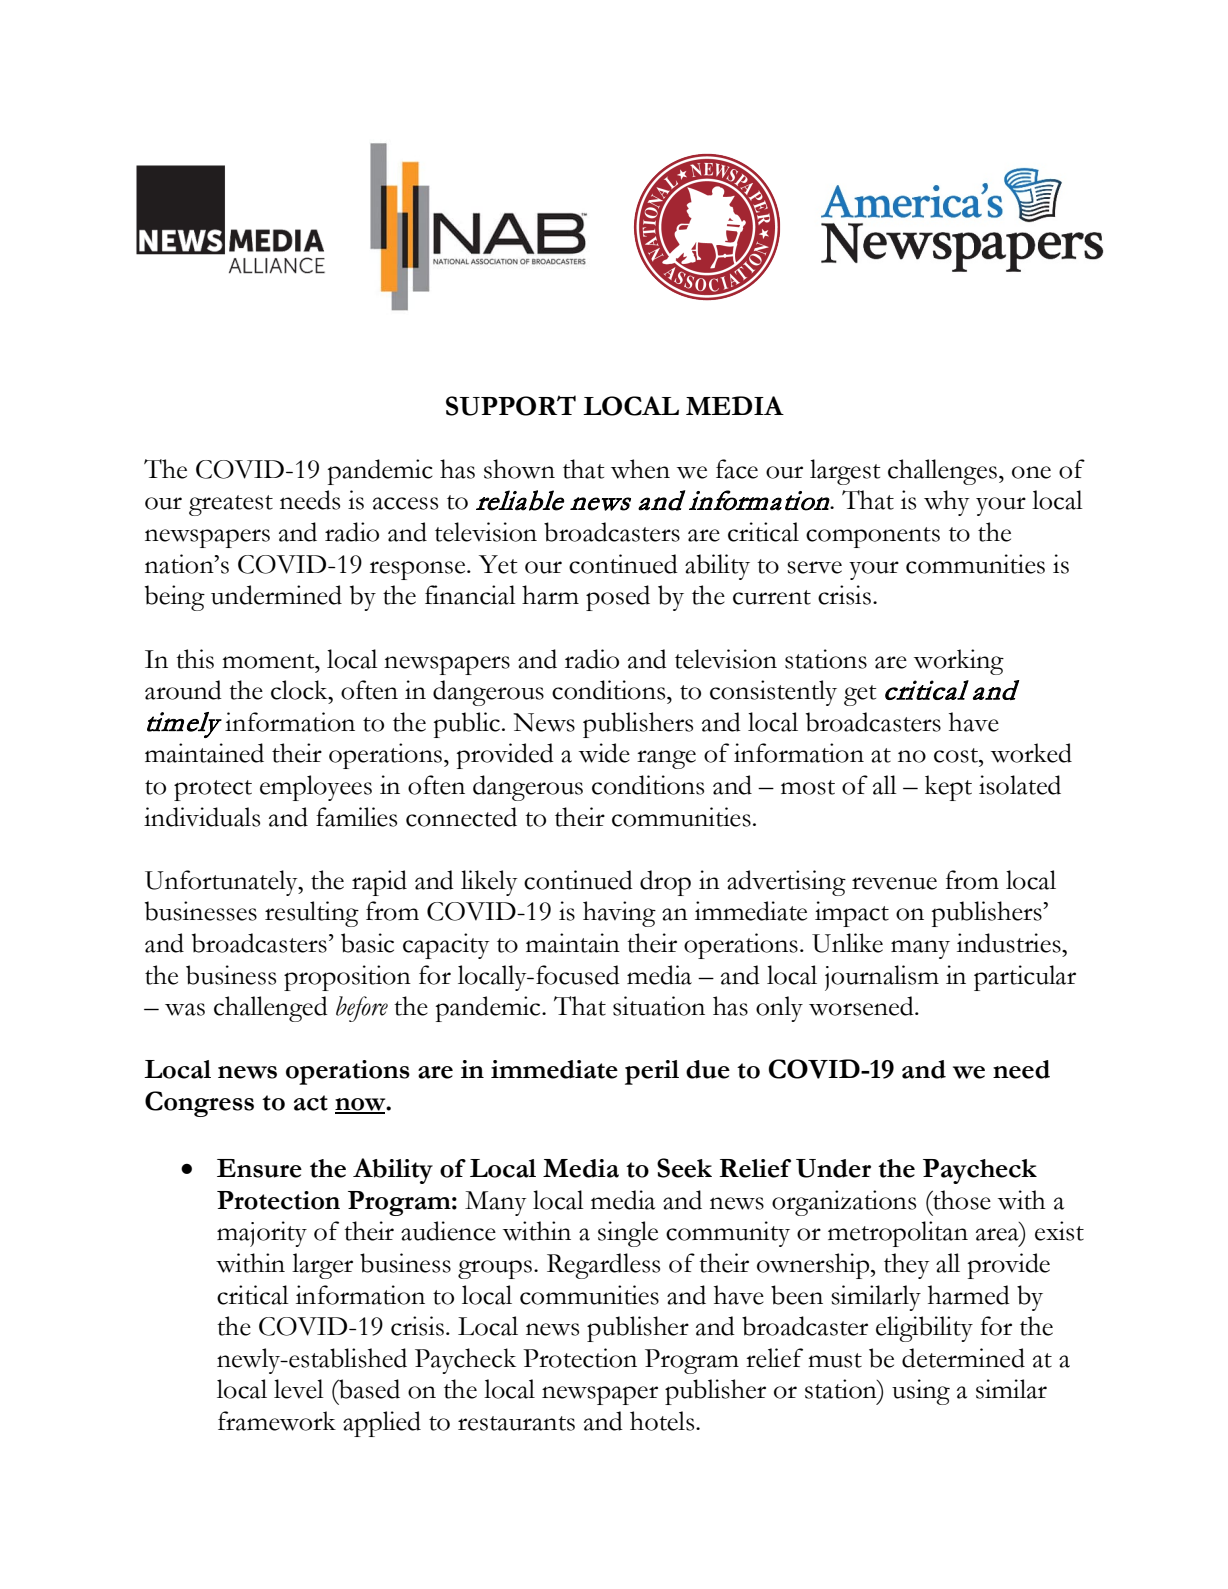  What do you see at coordinates (299, 1389) in the screenshot?
I see `level` at bounding box center [299, 1389].
